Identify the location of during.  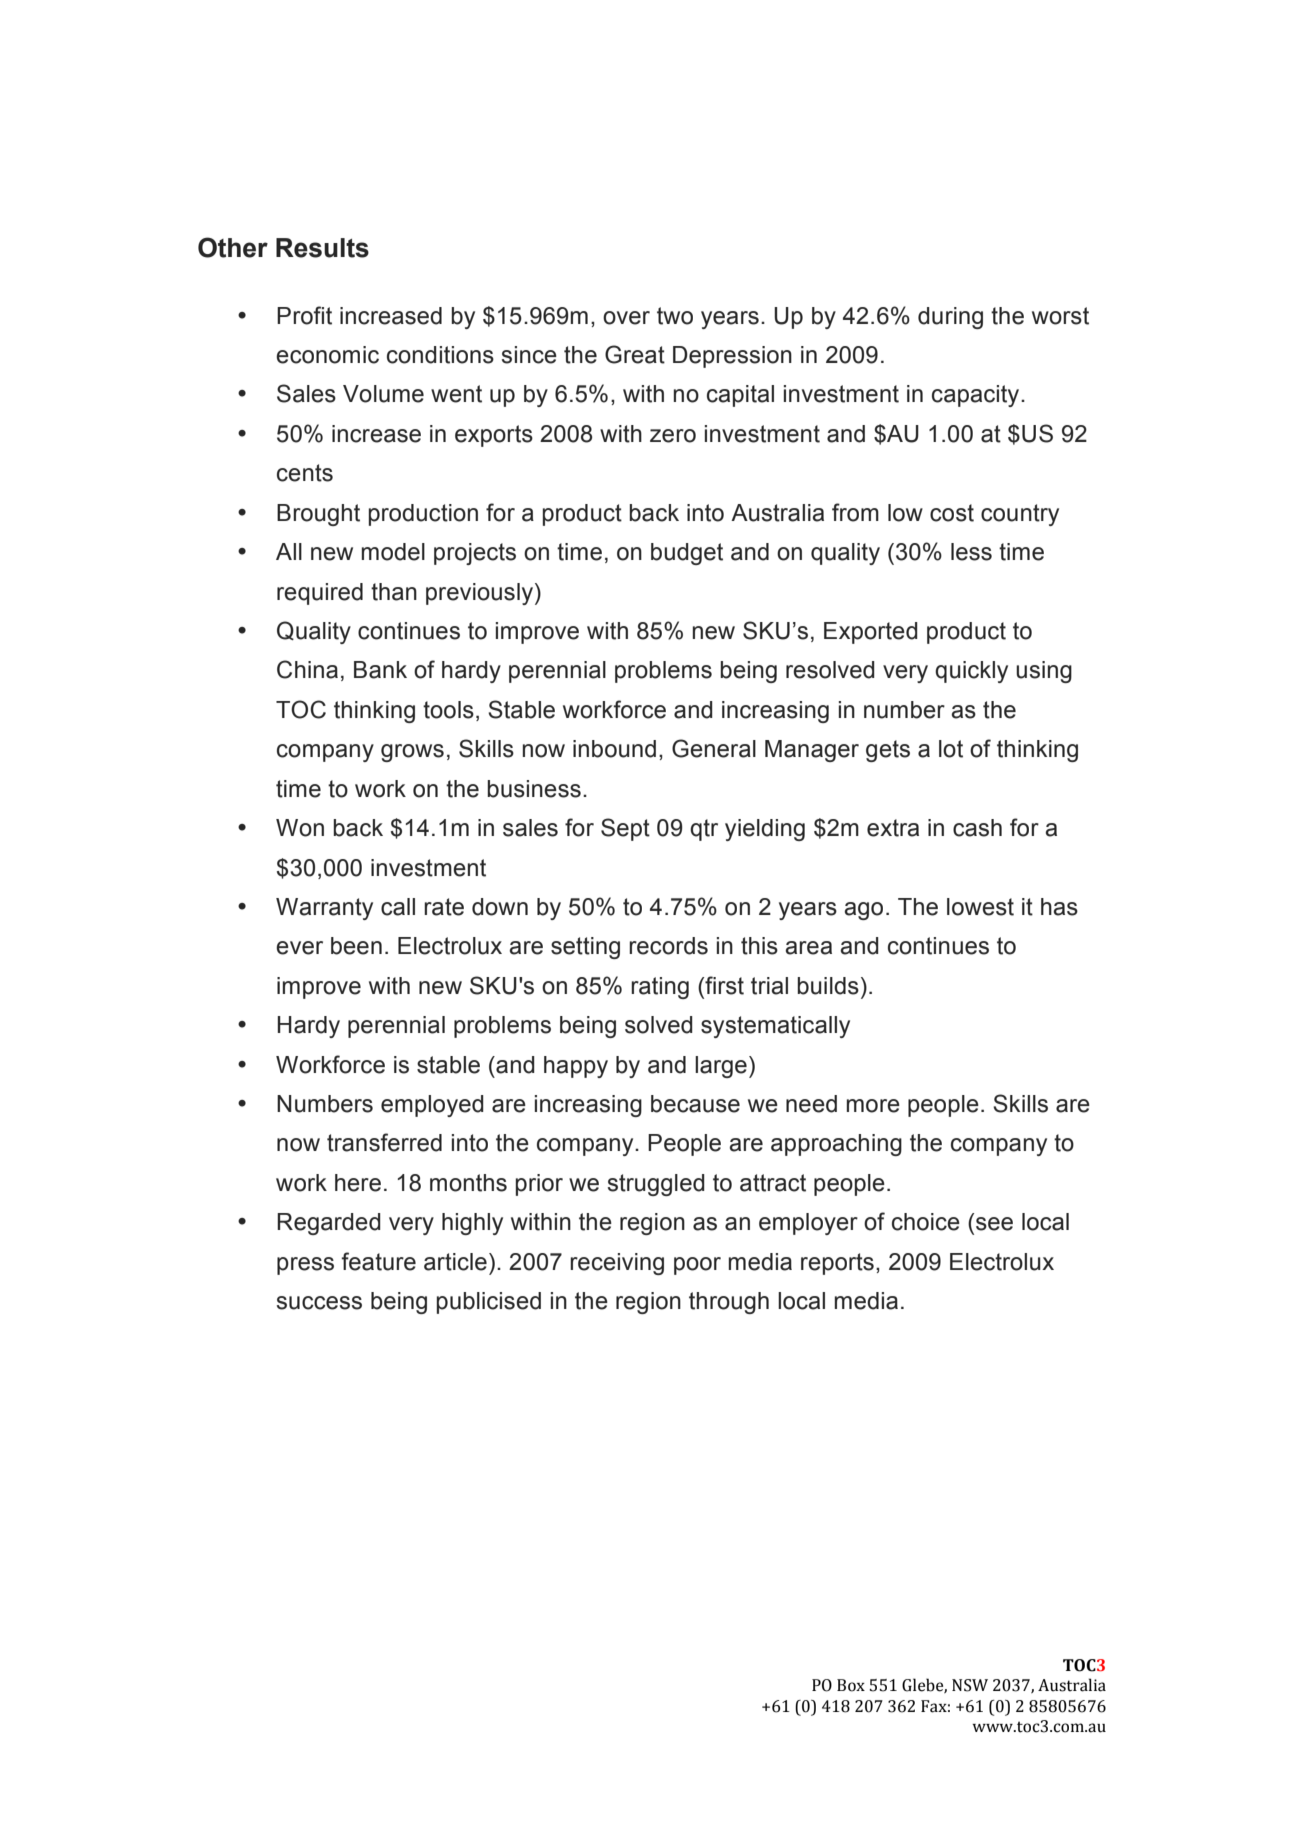
(950, 318).
